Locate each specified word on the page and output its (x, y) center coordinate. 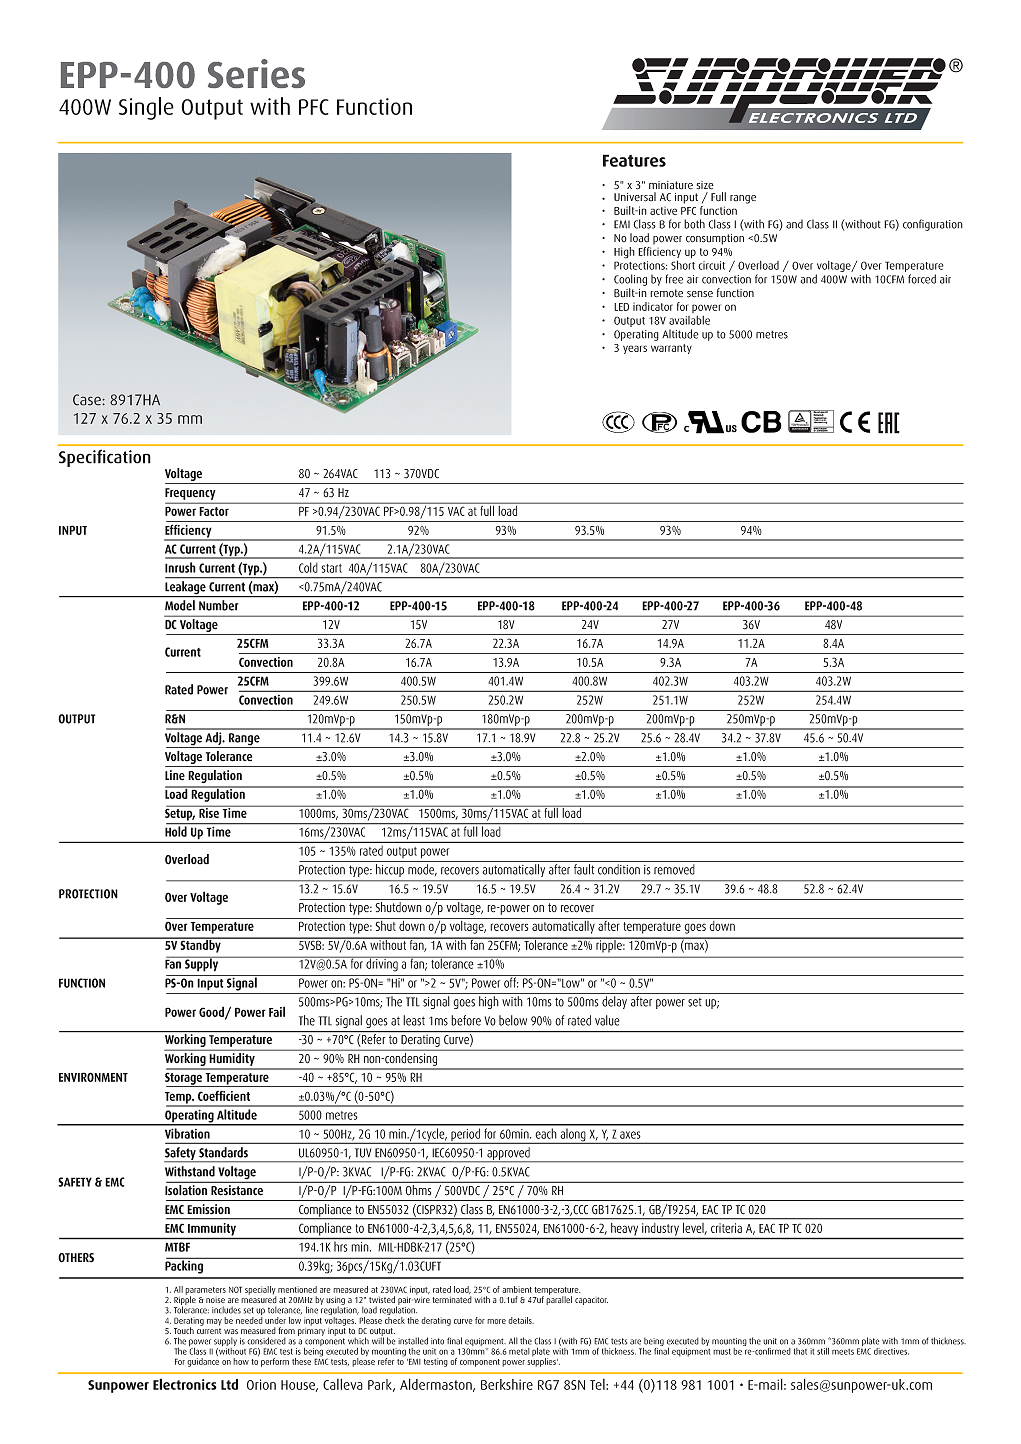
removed (674, 869)
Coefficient (224, 1096)
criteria (726, 1228)
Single (146, 108)
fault (584, 869)
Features (634, 160)
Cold (308, 567)
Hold (177, 830)
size (705, 185)
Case (87, 400)
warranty (671, 349)
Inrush (180, 567)
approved (508, 1154)
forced (922, 279)
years (635, 349)
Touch (184, 1330)
